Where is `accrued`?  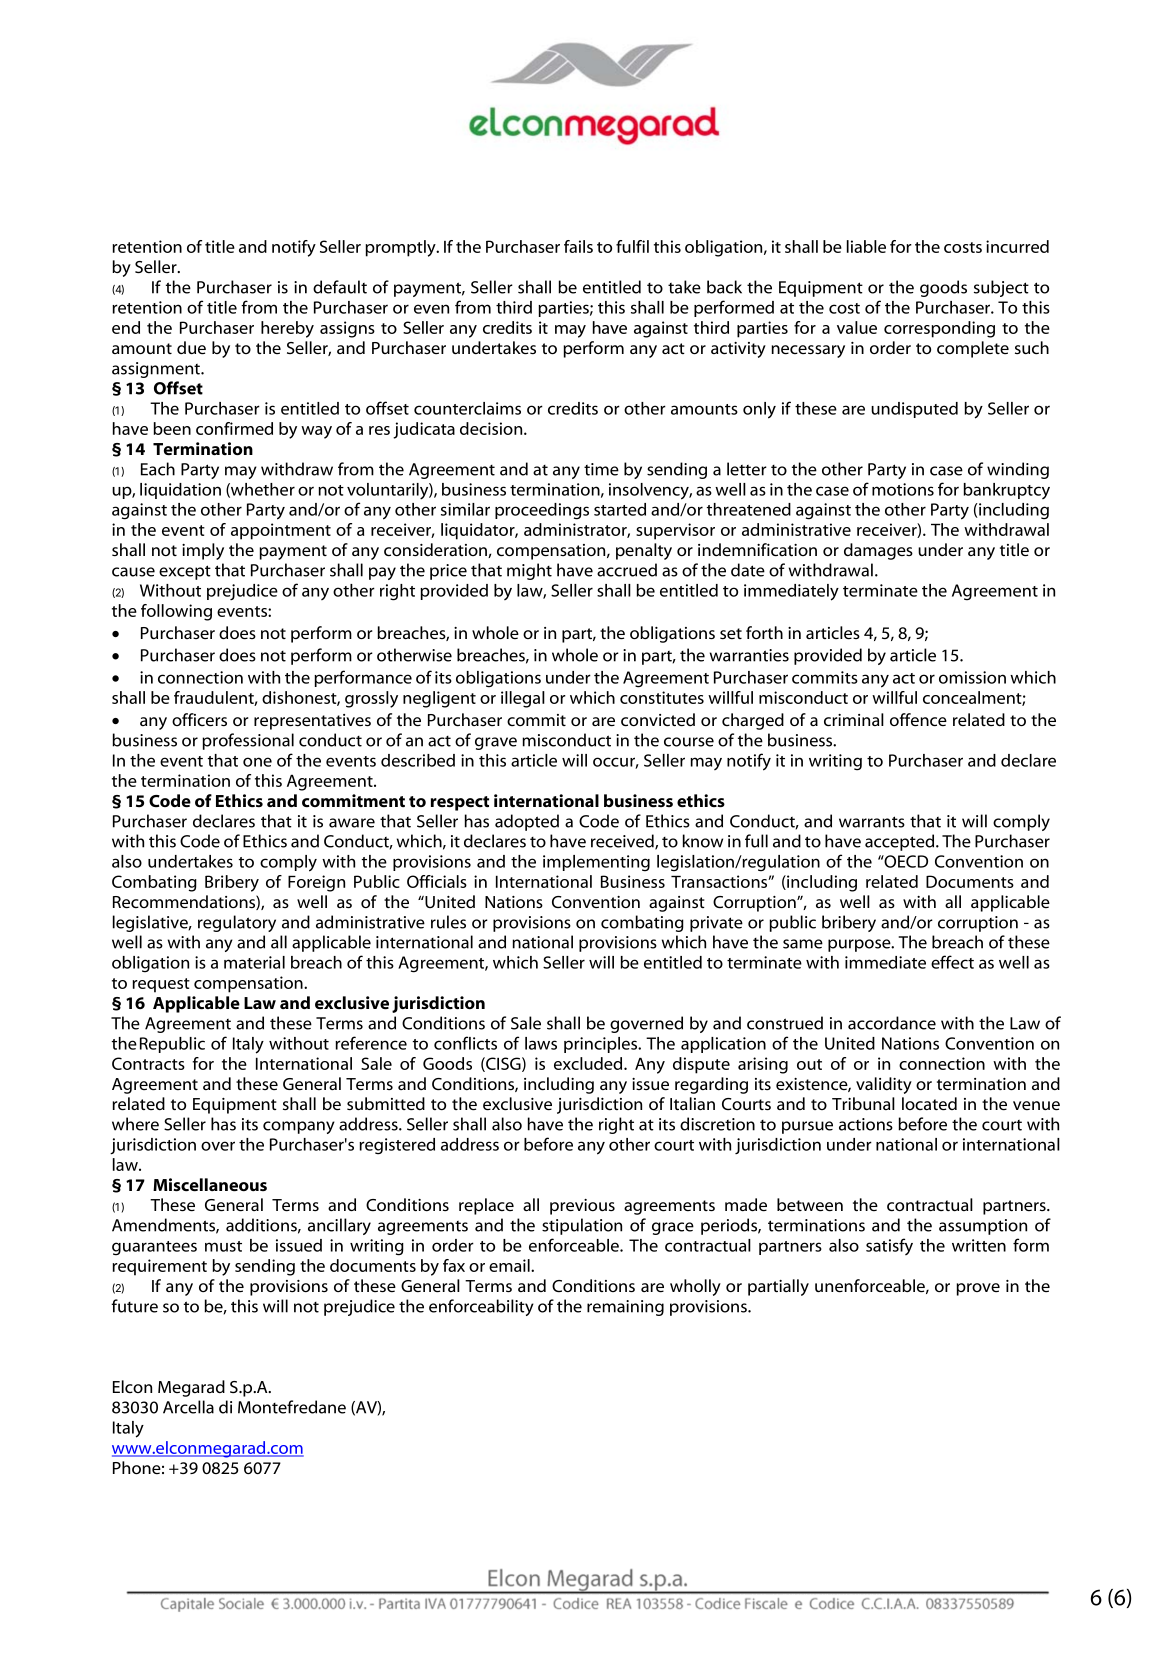
accrued is located at coordinates (627, 570).
